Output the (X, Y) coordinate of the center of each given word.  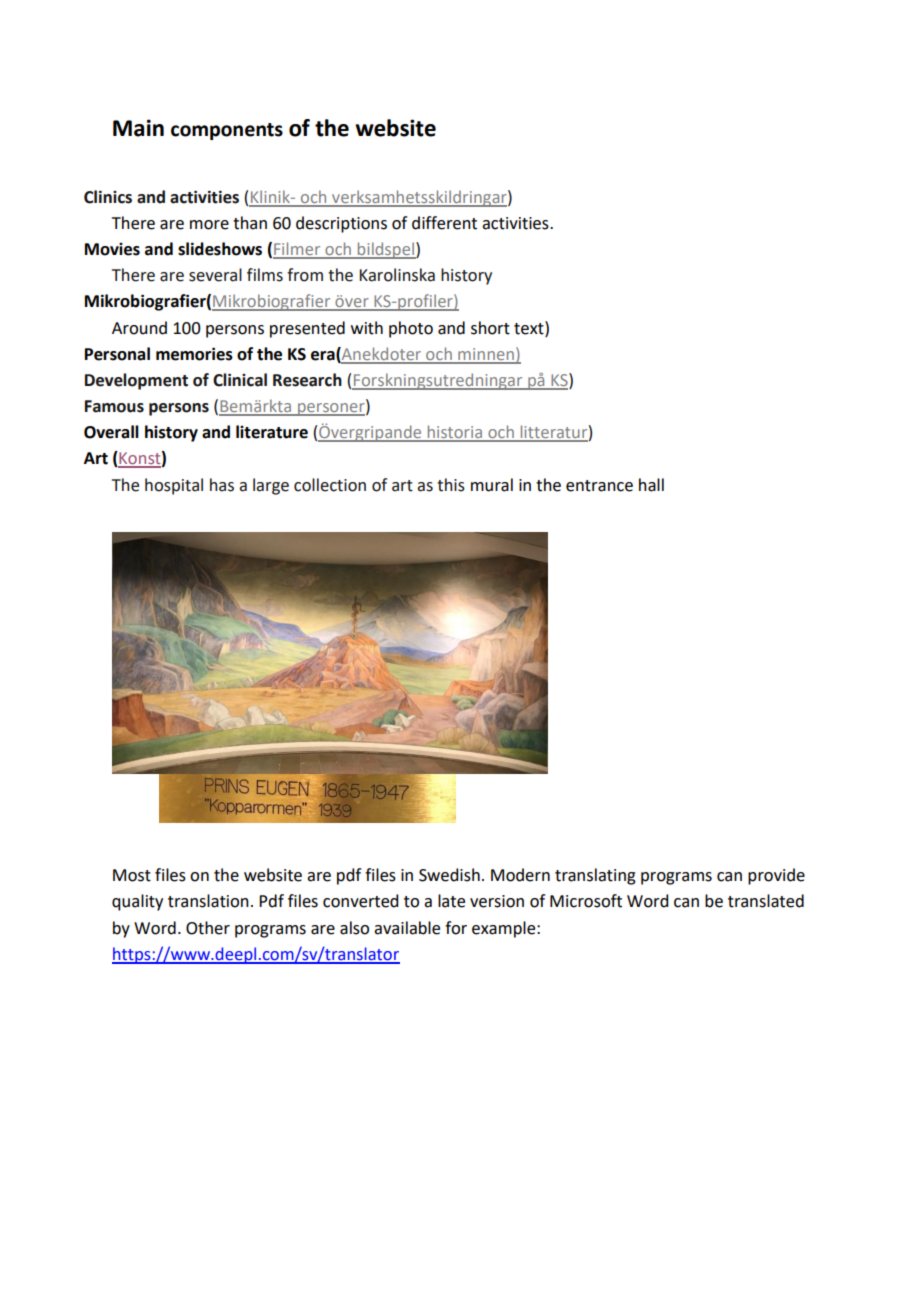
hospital (174, 486)
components (227, 131)
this (451, 485)
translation (208, 901)
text (530, 328)
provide (776, 876)
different (444, 223)
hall (651, 485)
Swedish (449, 875)
